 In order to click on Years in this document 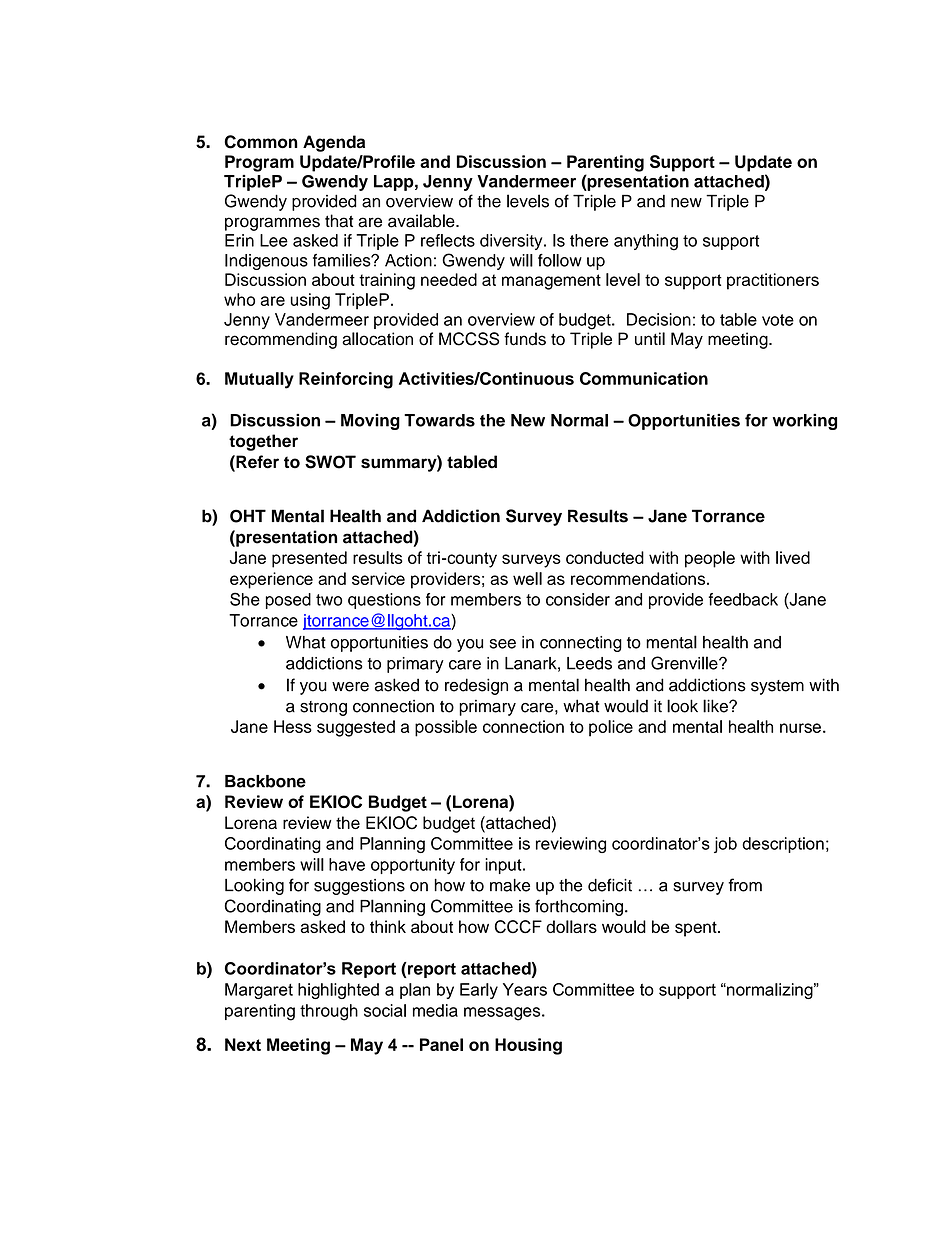, I will do `click(525, 989)`.
